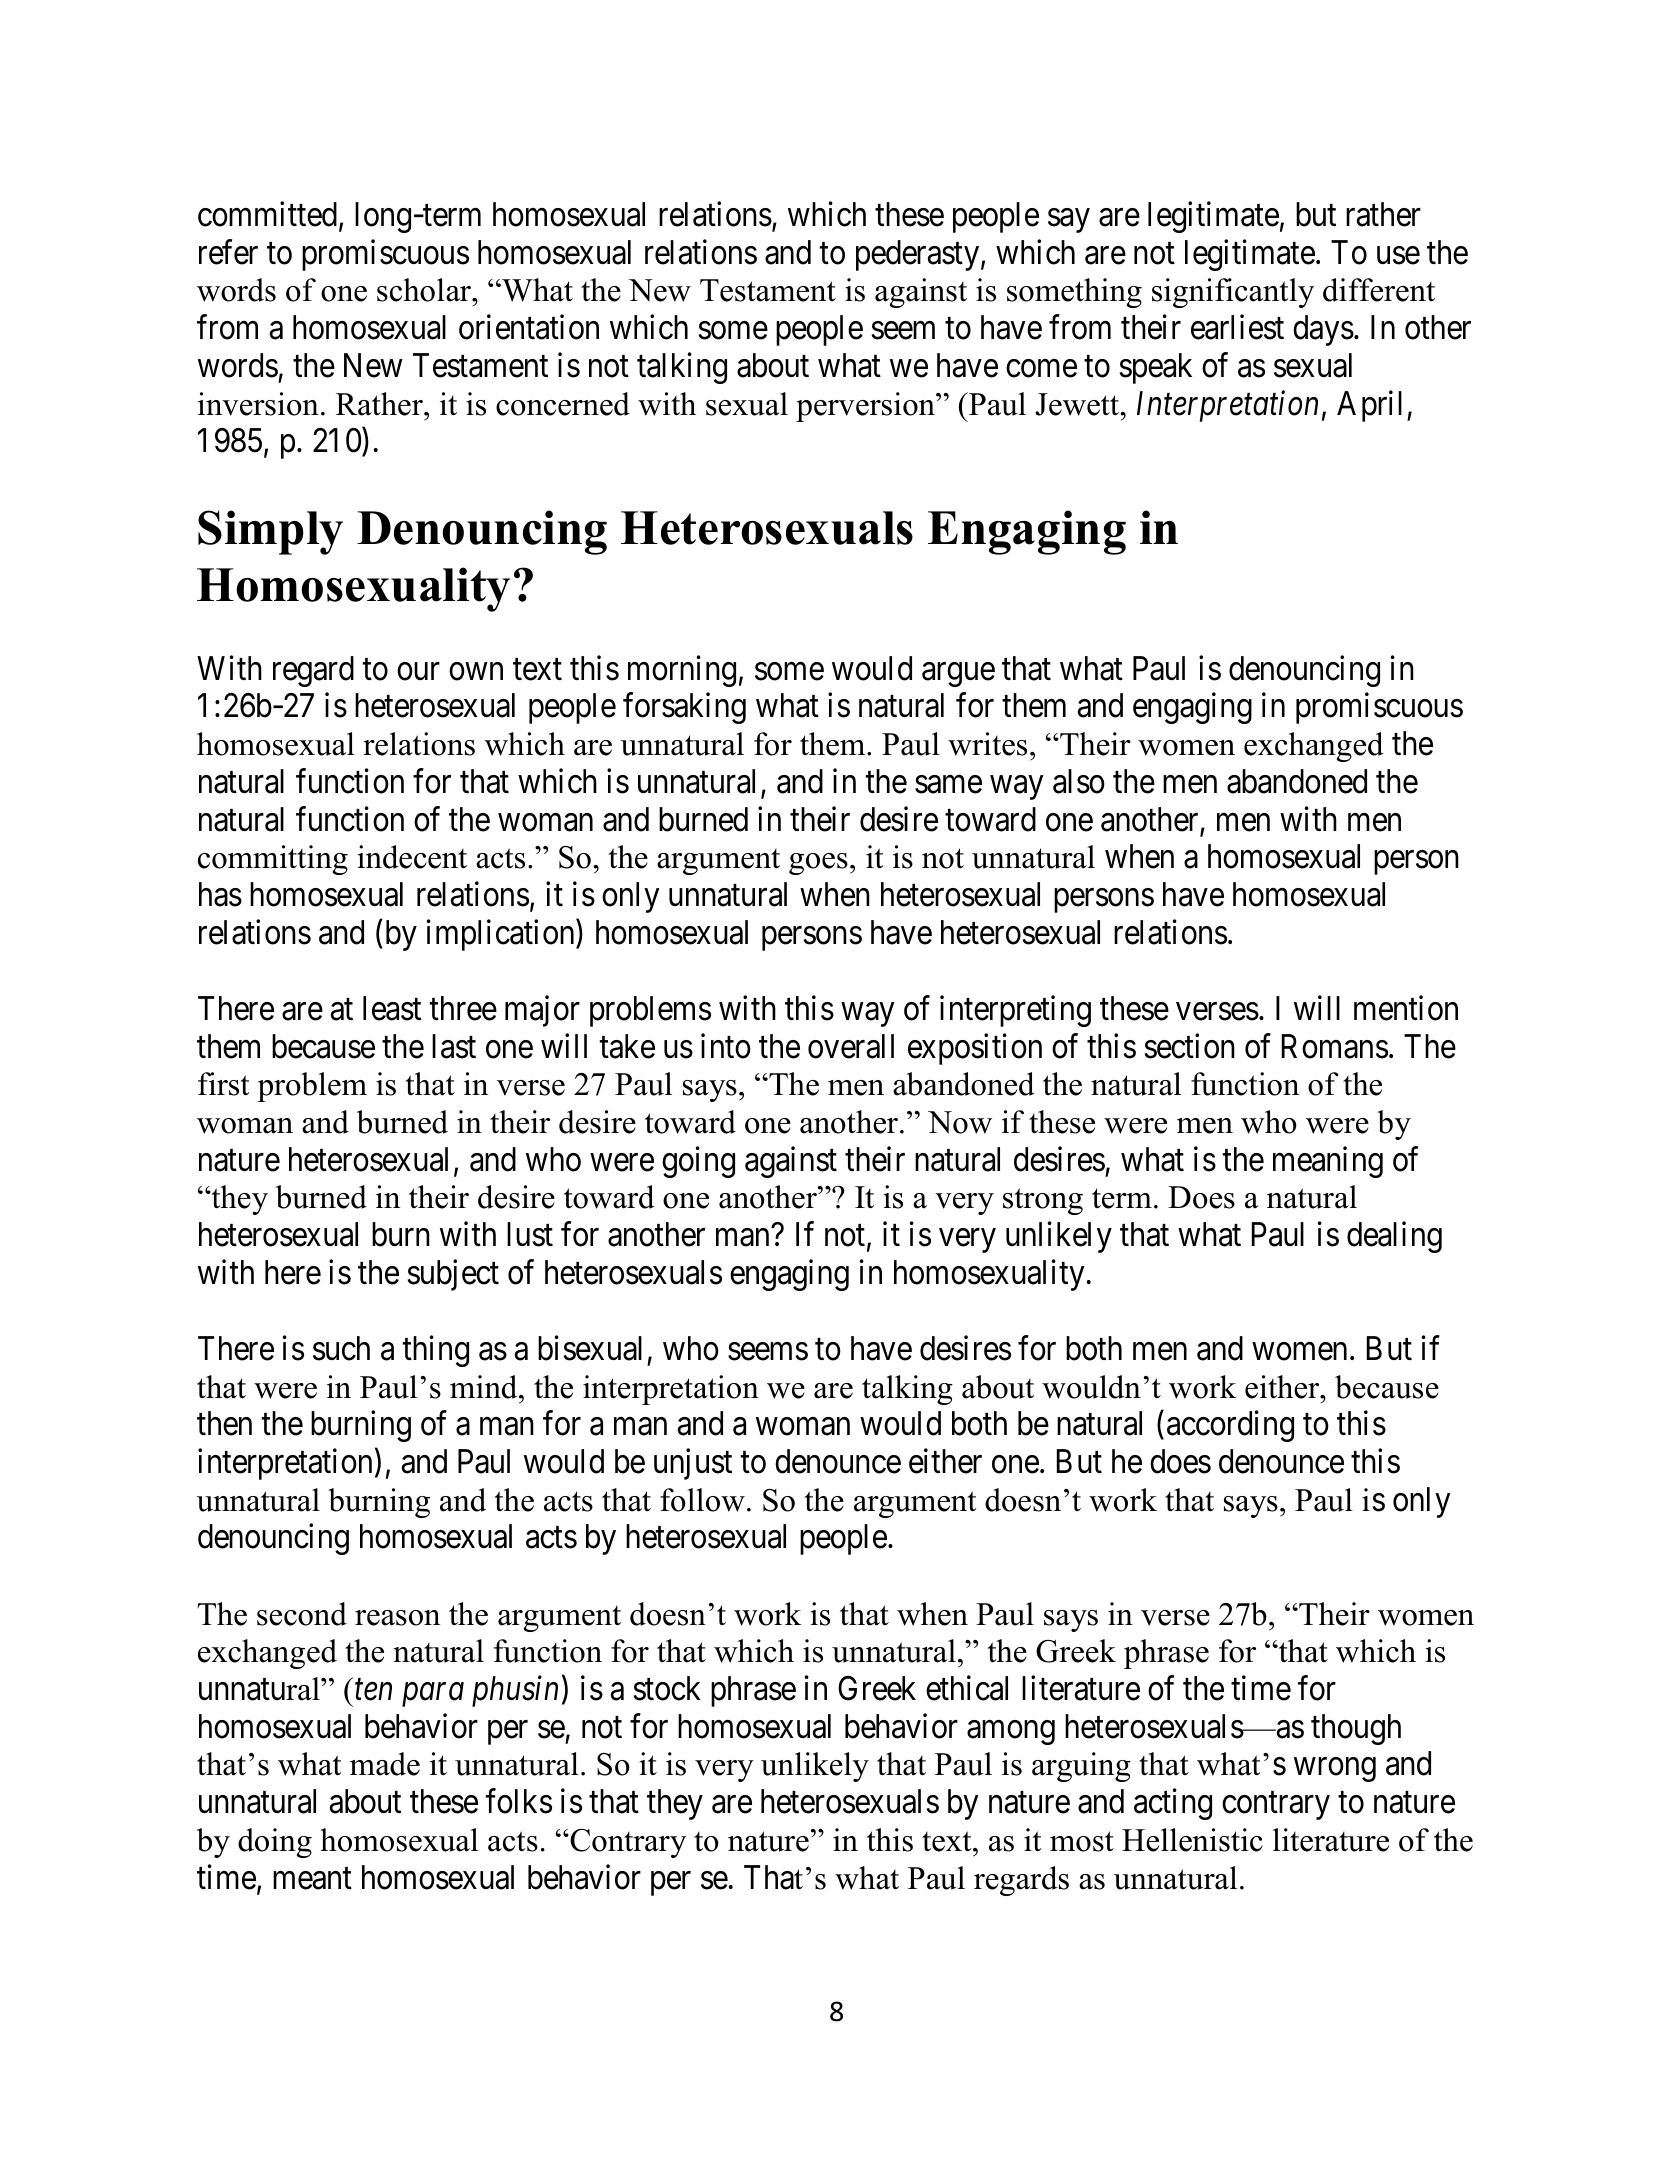 The height and width of the page is (2165, 1673). What do you see at coordinates (693, 1464) in the page?
I see `unjust` at bounding box center [693, 1464].
